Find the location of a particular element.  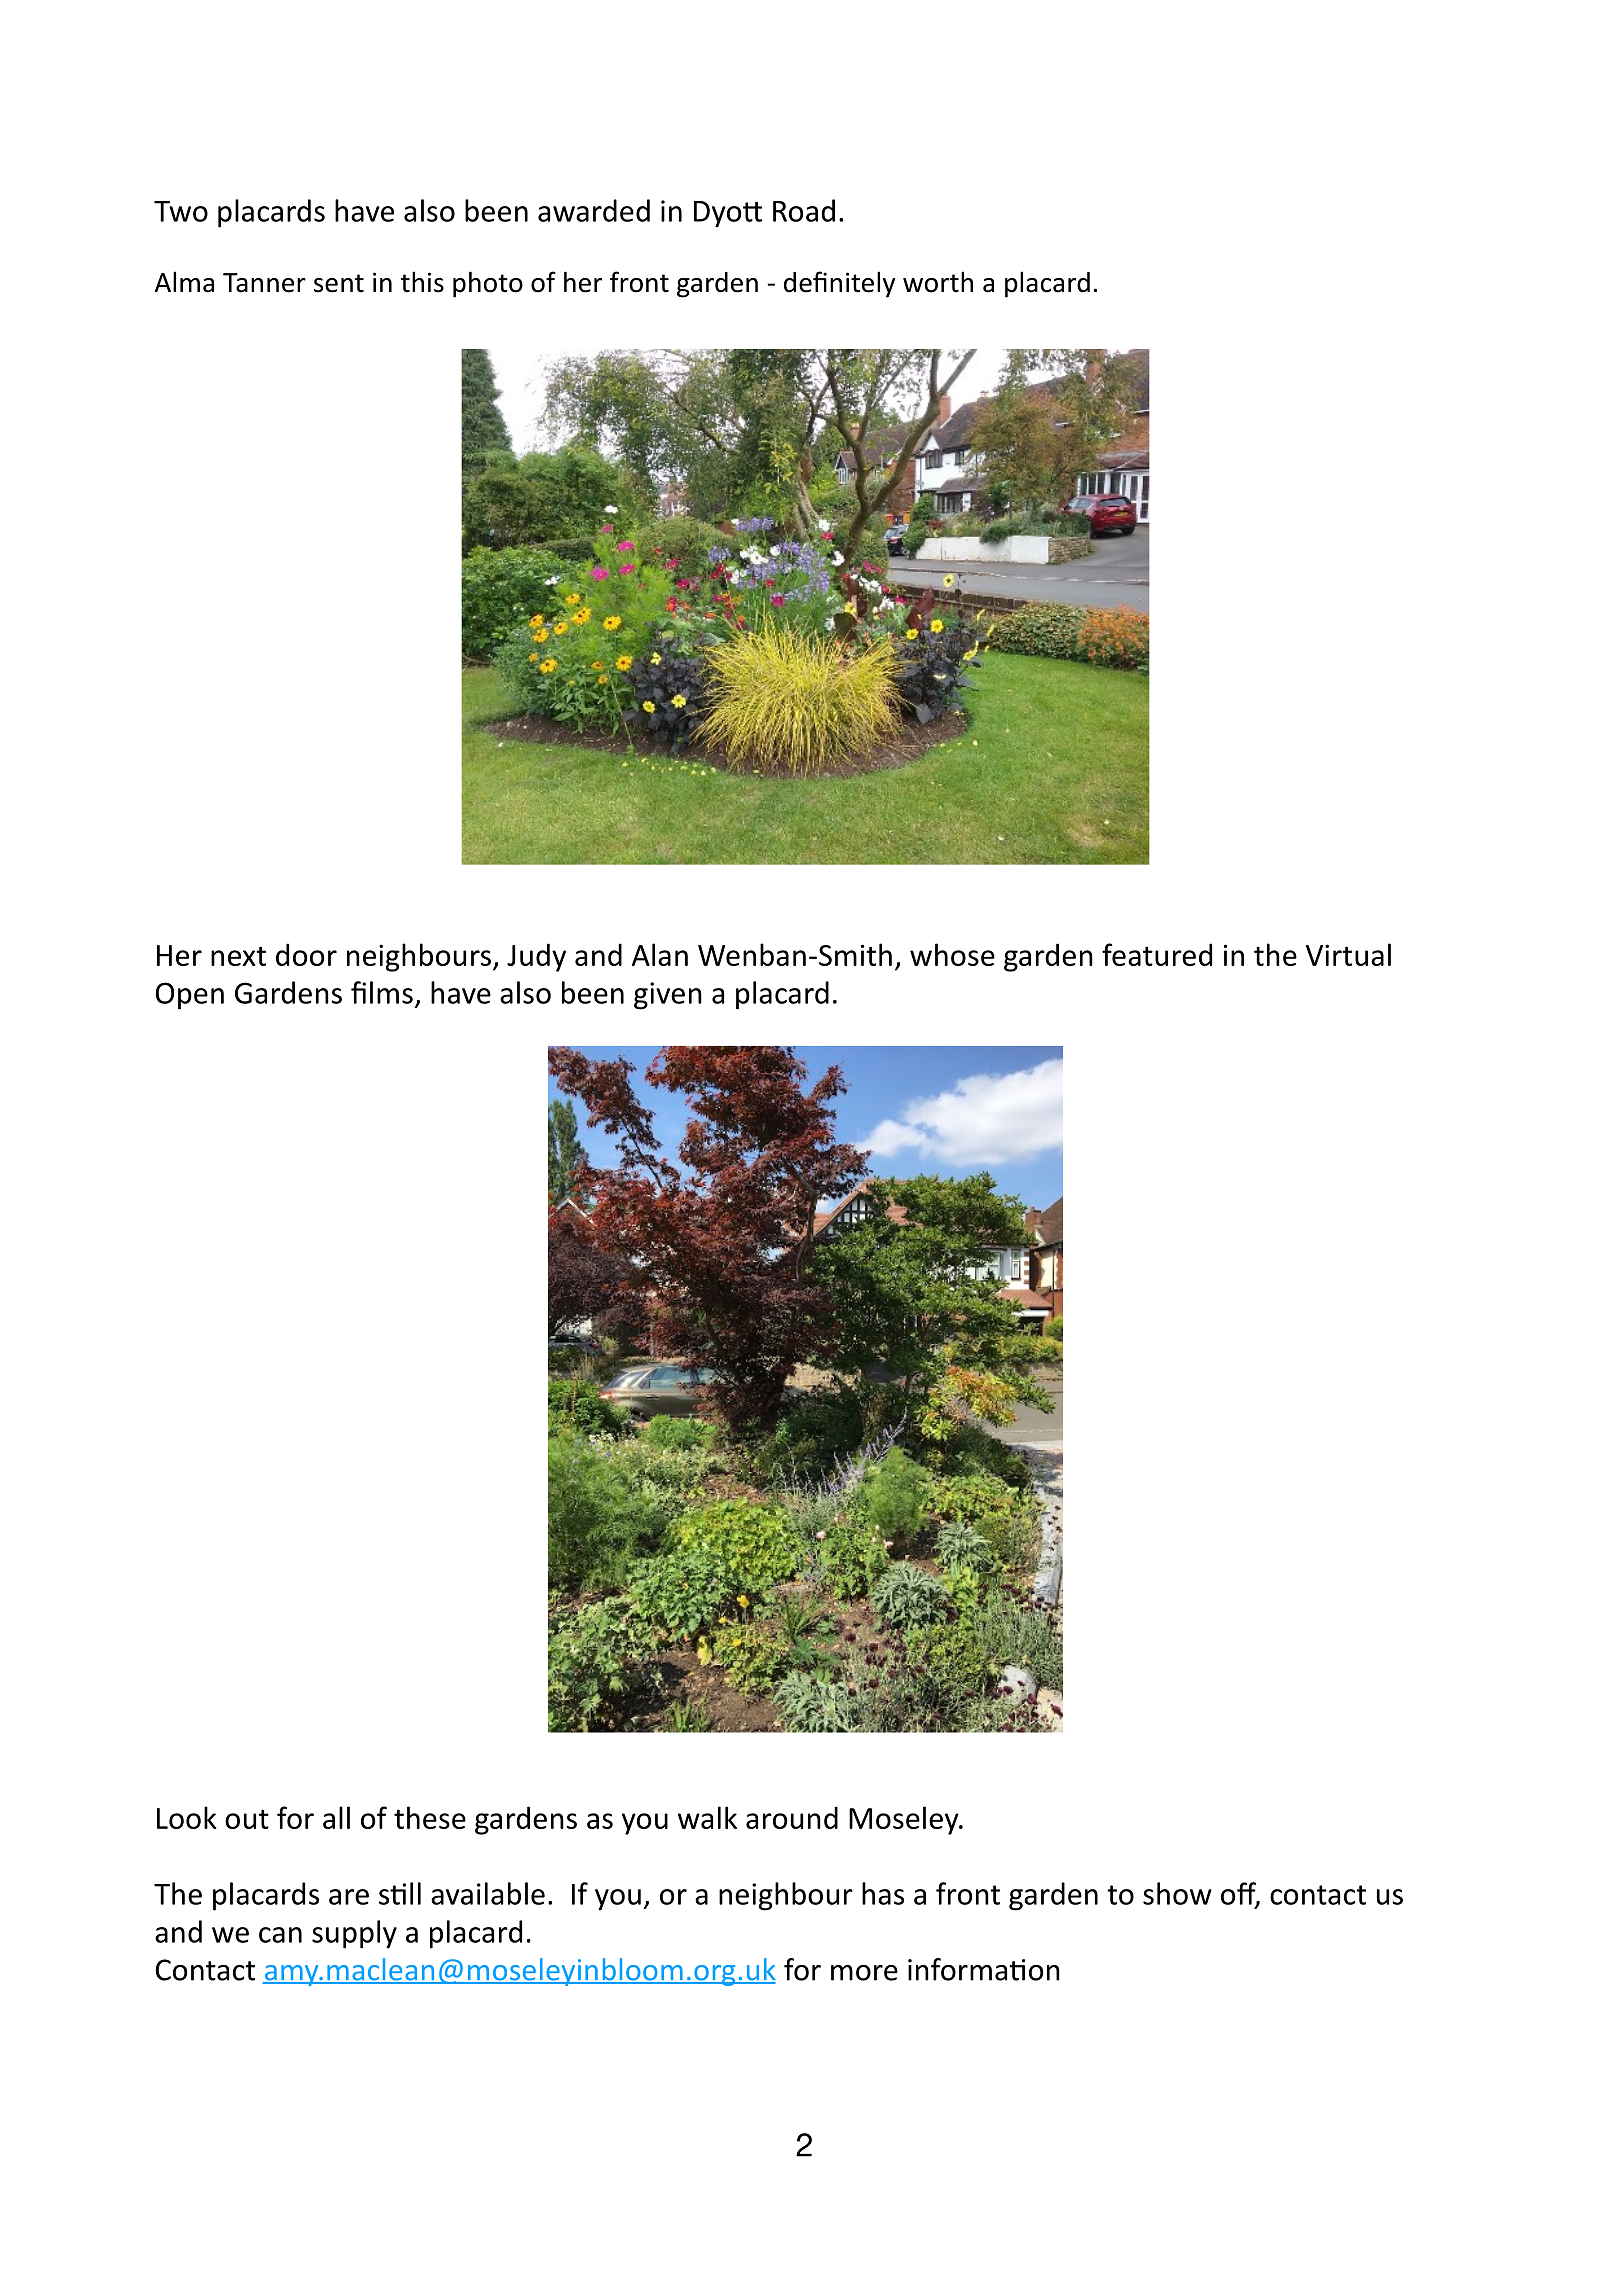

Road is located at coordinates (804, 210).
